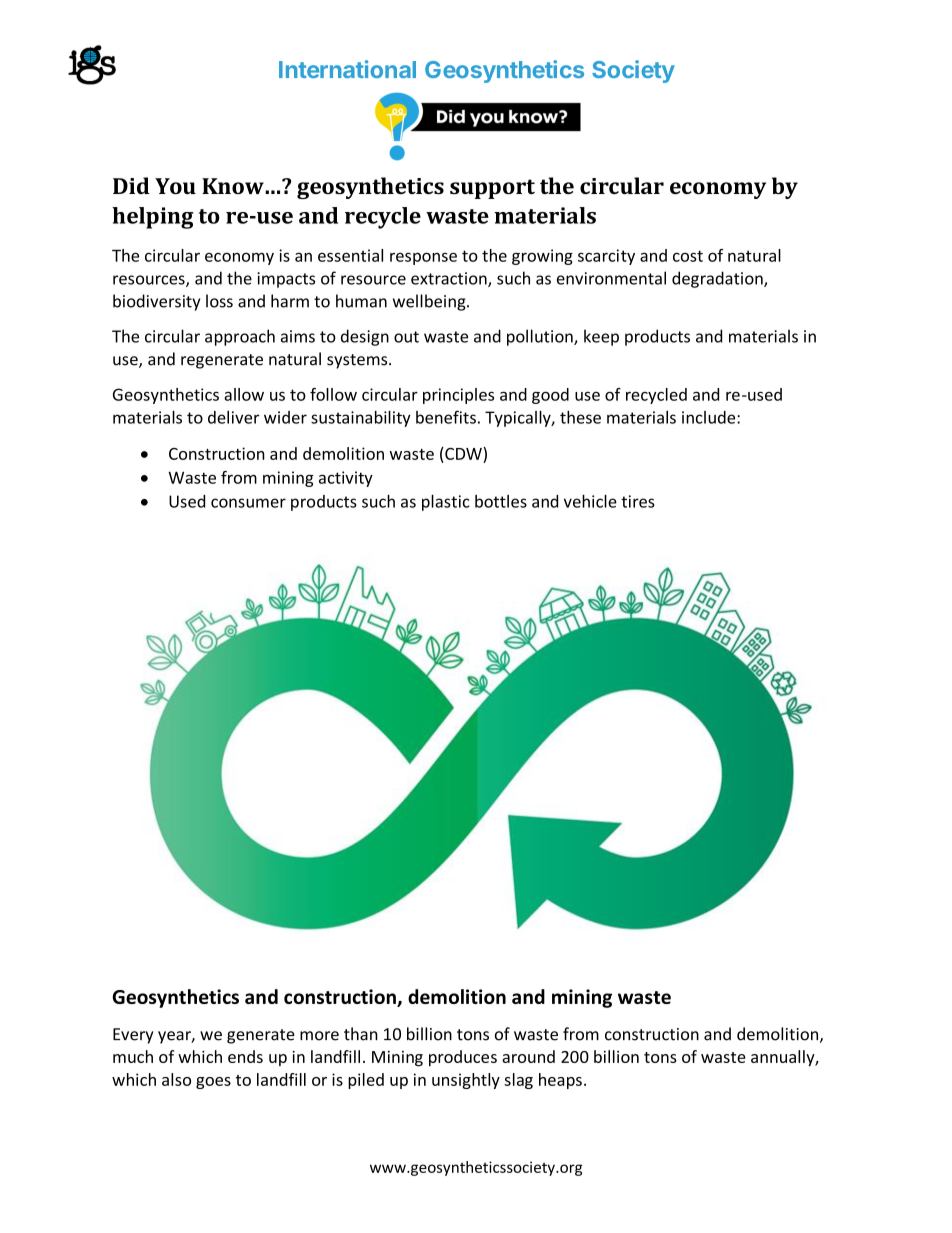 This screenshot has height=1233, width=952. What do you see at coordinates (446, 503) in the screenshot?
I see `plastic` at bounding box center [446, 503].
